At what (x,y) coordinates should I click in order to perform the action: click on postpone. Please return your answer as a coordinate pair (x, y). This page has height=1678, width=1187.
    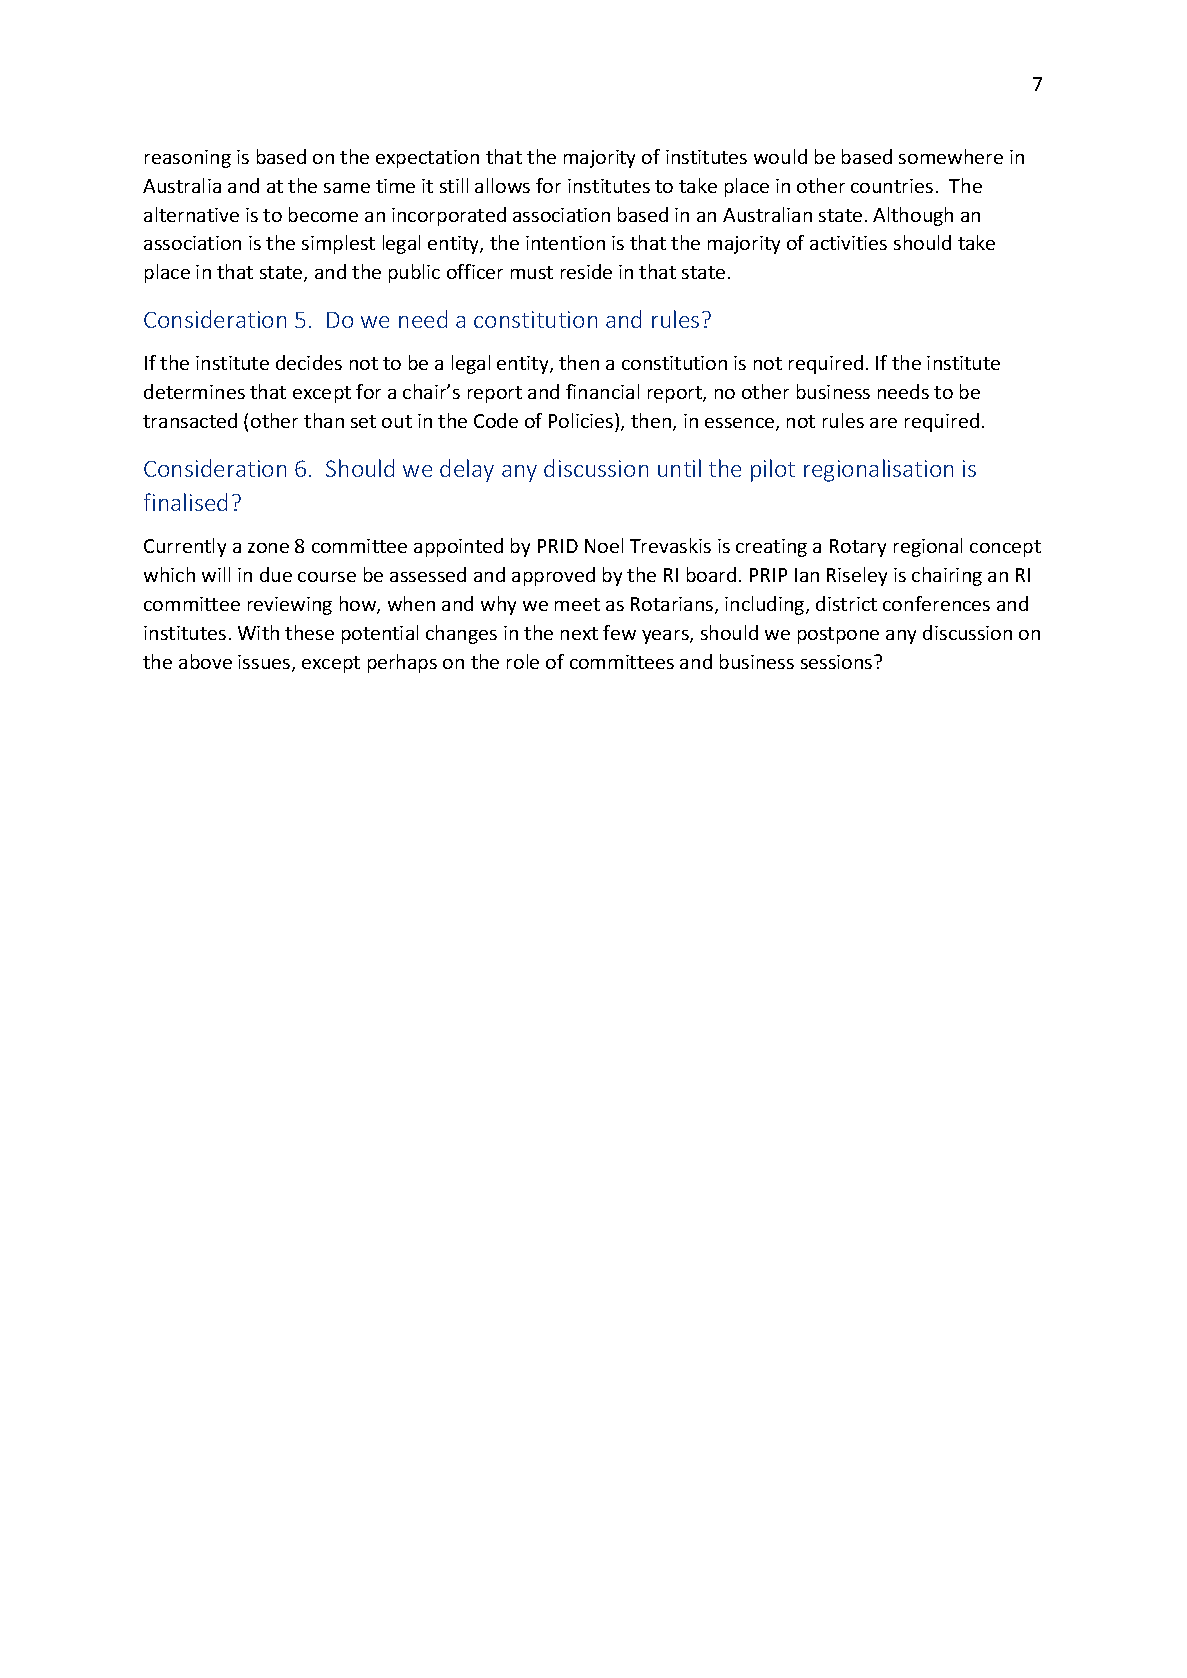
    Looking at the image, I should click on (838, 635).
